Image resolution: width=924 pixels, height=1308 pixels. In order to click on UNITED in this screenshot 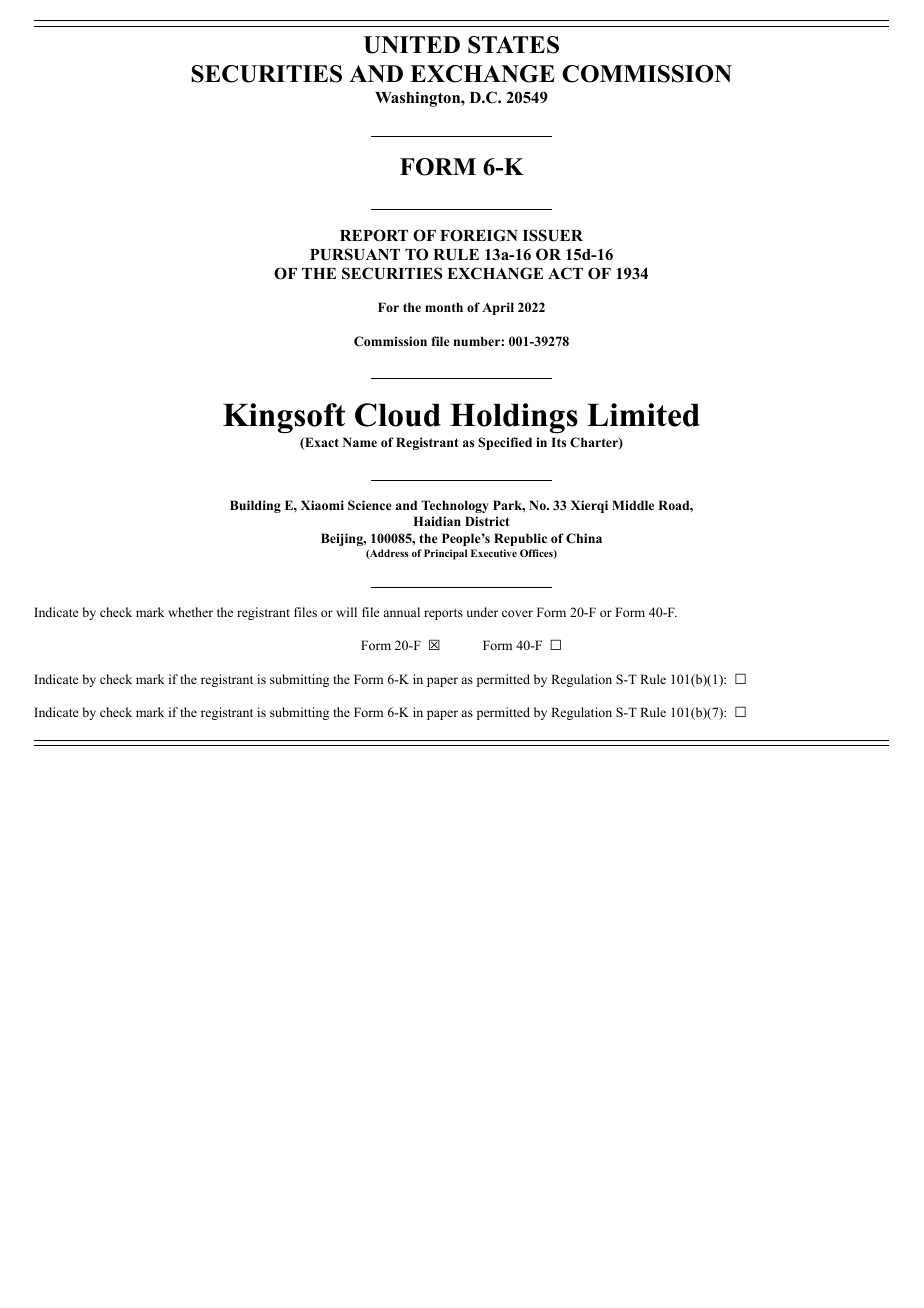, I will do `click(412, 45)`.
